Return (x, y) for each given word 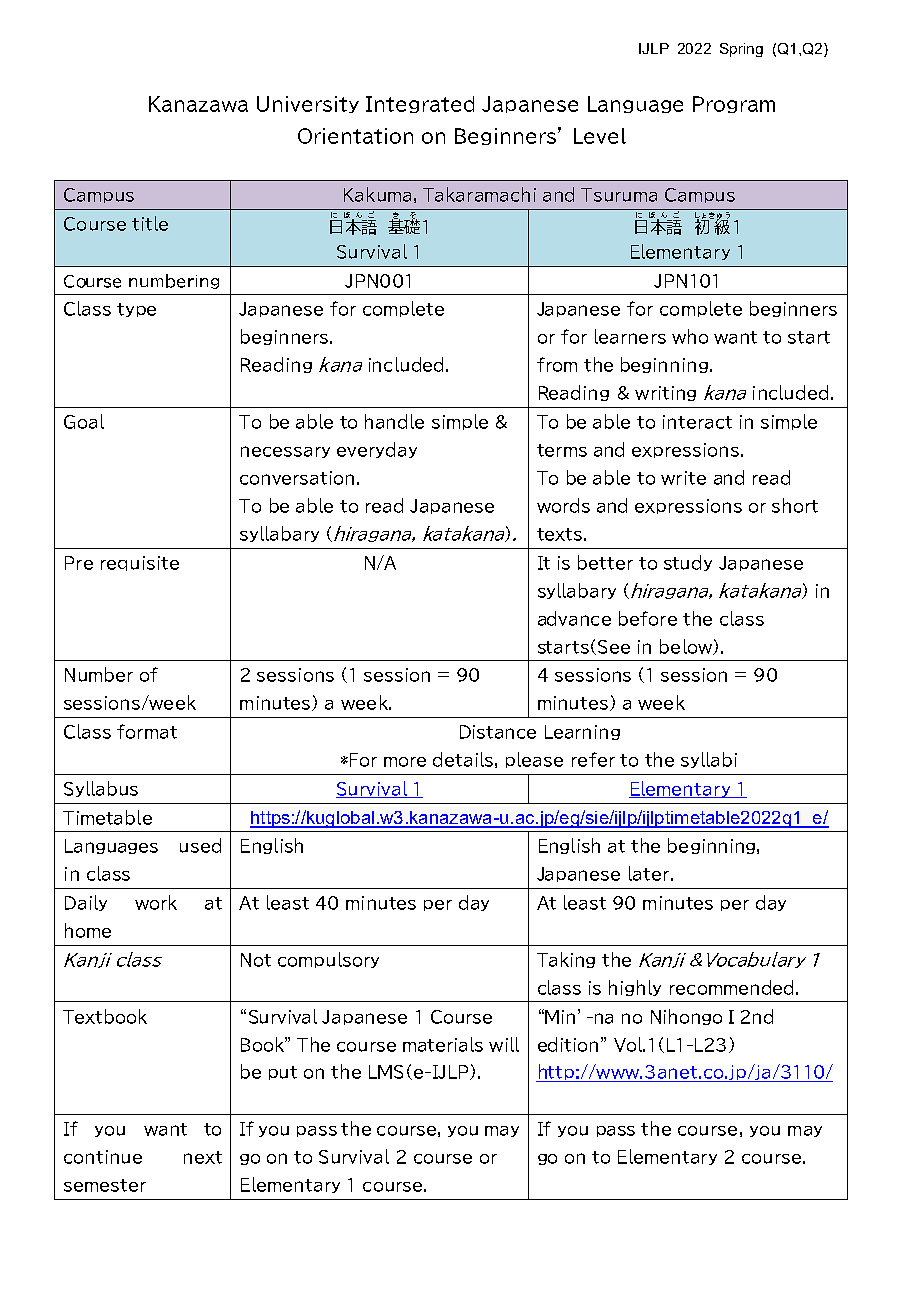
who (690, 336)
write (683, 478)
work (156, 902)
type (136, 310)
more (405, 762)
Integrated (420, 104)
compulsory (328, 960)
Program (734, 104)
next (203, 1157)
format (147, 731)
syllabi (709, 760)
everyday (377, 450)
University (308, 104)
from (557, 364)
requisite (140, 563)
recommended (731, 987)
